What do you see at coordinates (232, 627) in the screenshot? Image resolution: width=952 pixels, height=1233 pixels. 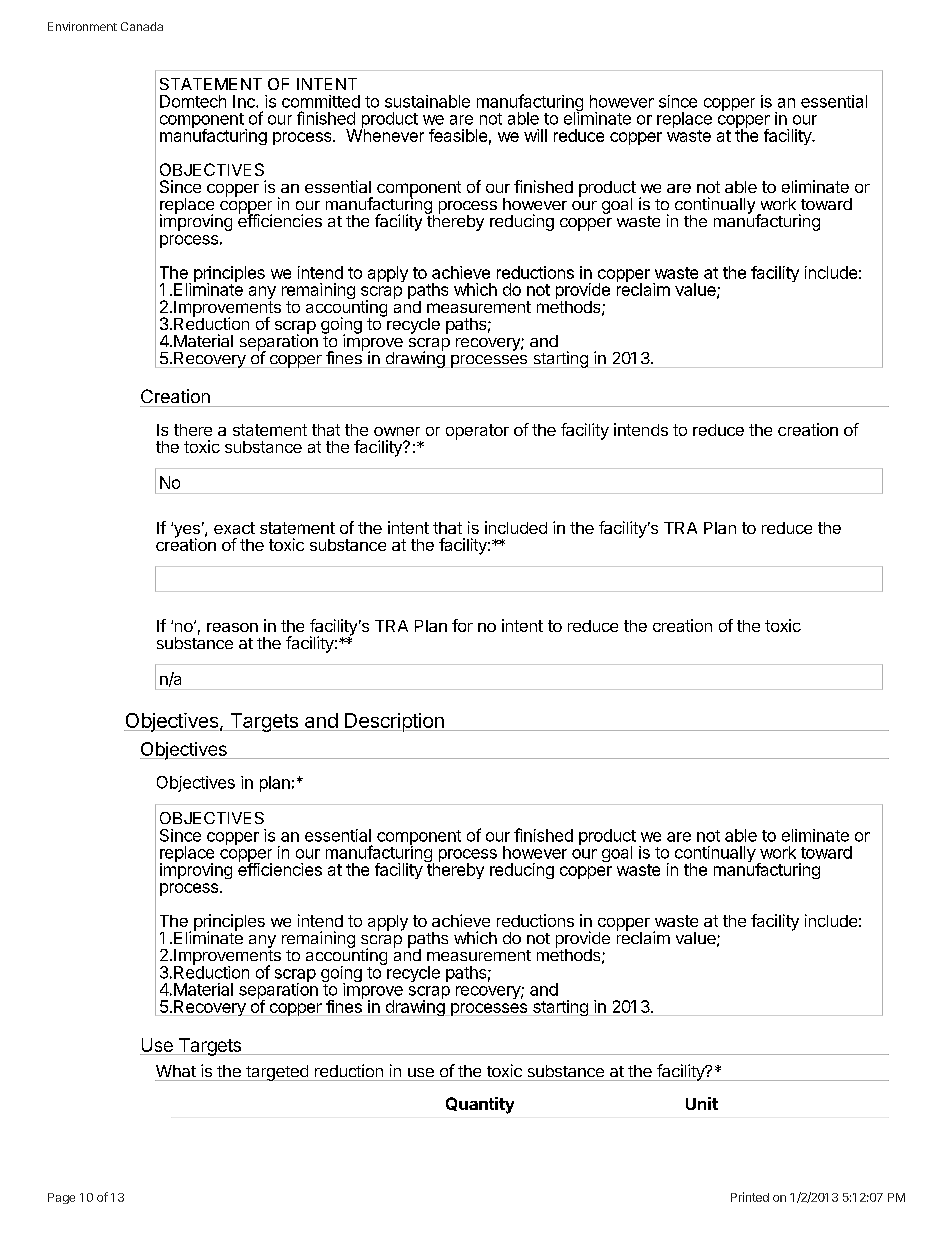 I see `reason` at bounding box center [232, 627].
